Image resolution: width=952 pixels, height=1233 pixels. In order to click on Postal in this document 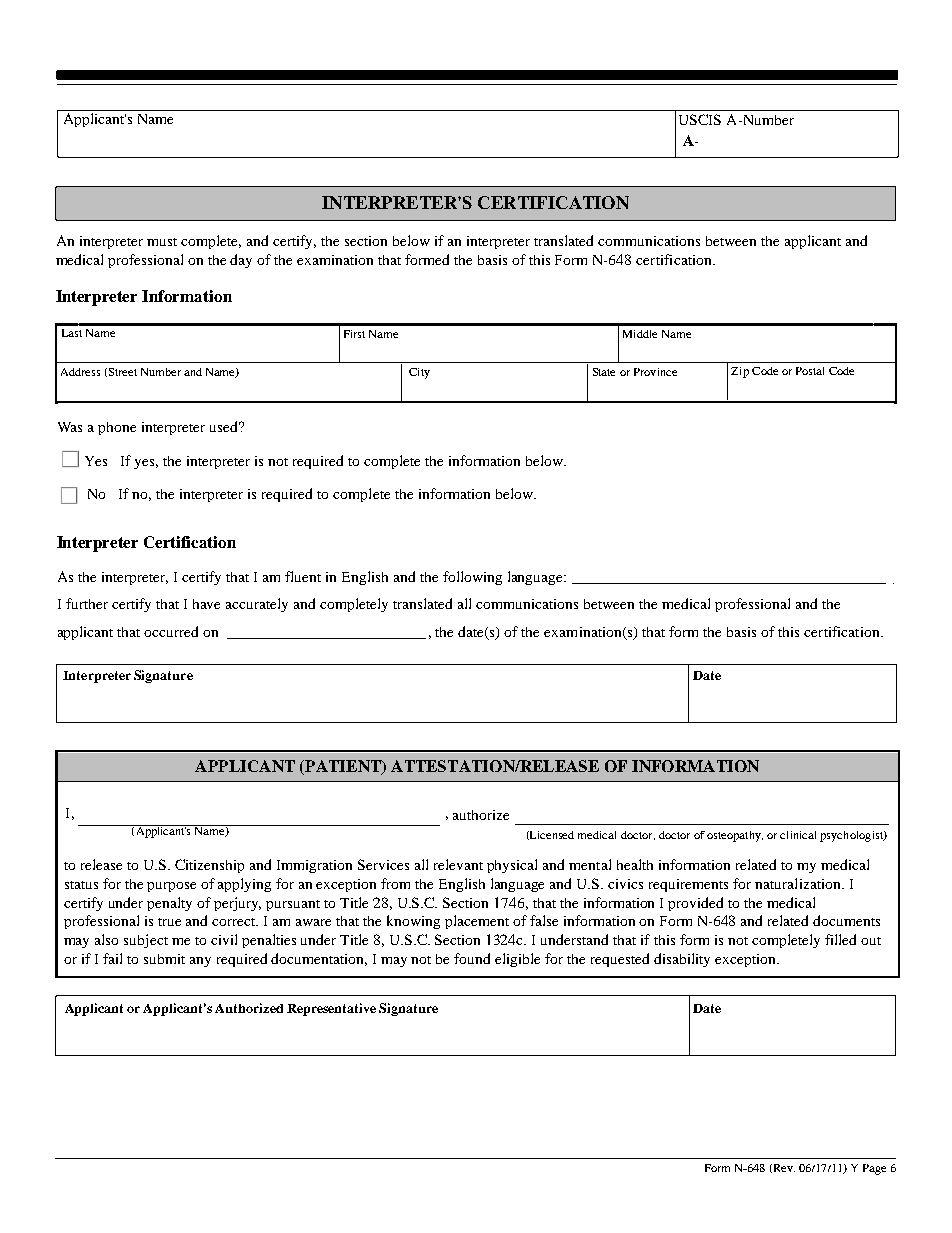, I will do `click(810, 371)`.
